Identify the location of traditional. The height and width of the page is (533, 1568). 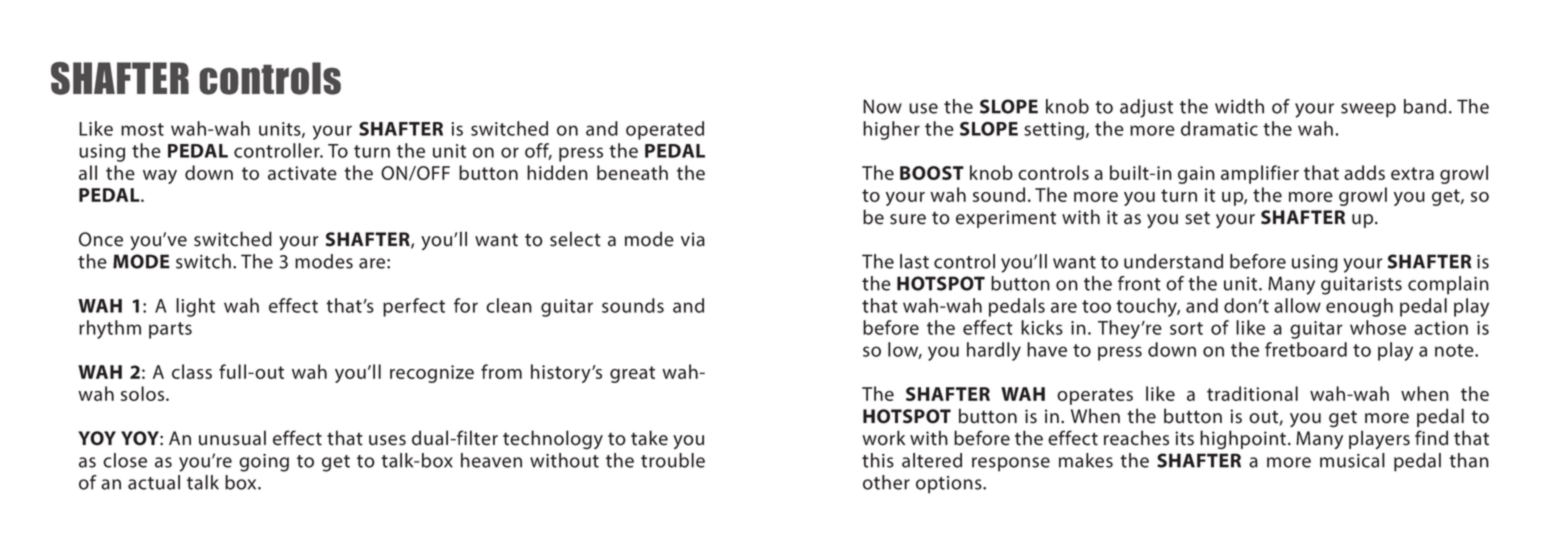
(1252, 393).
